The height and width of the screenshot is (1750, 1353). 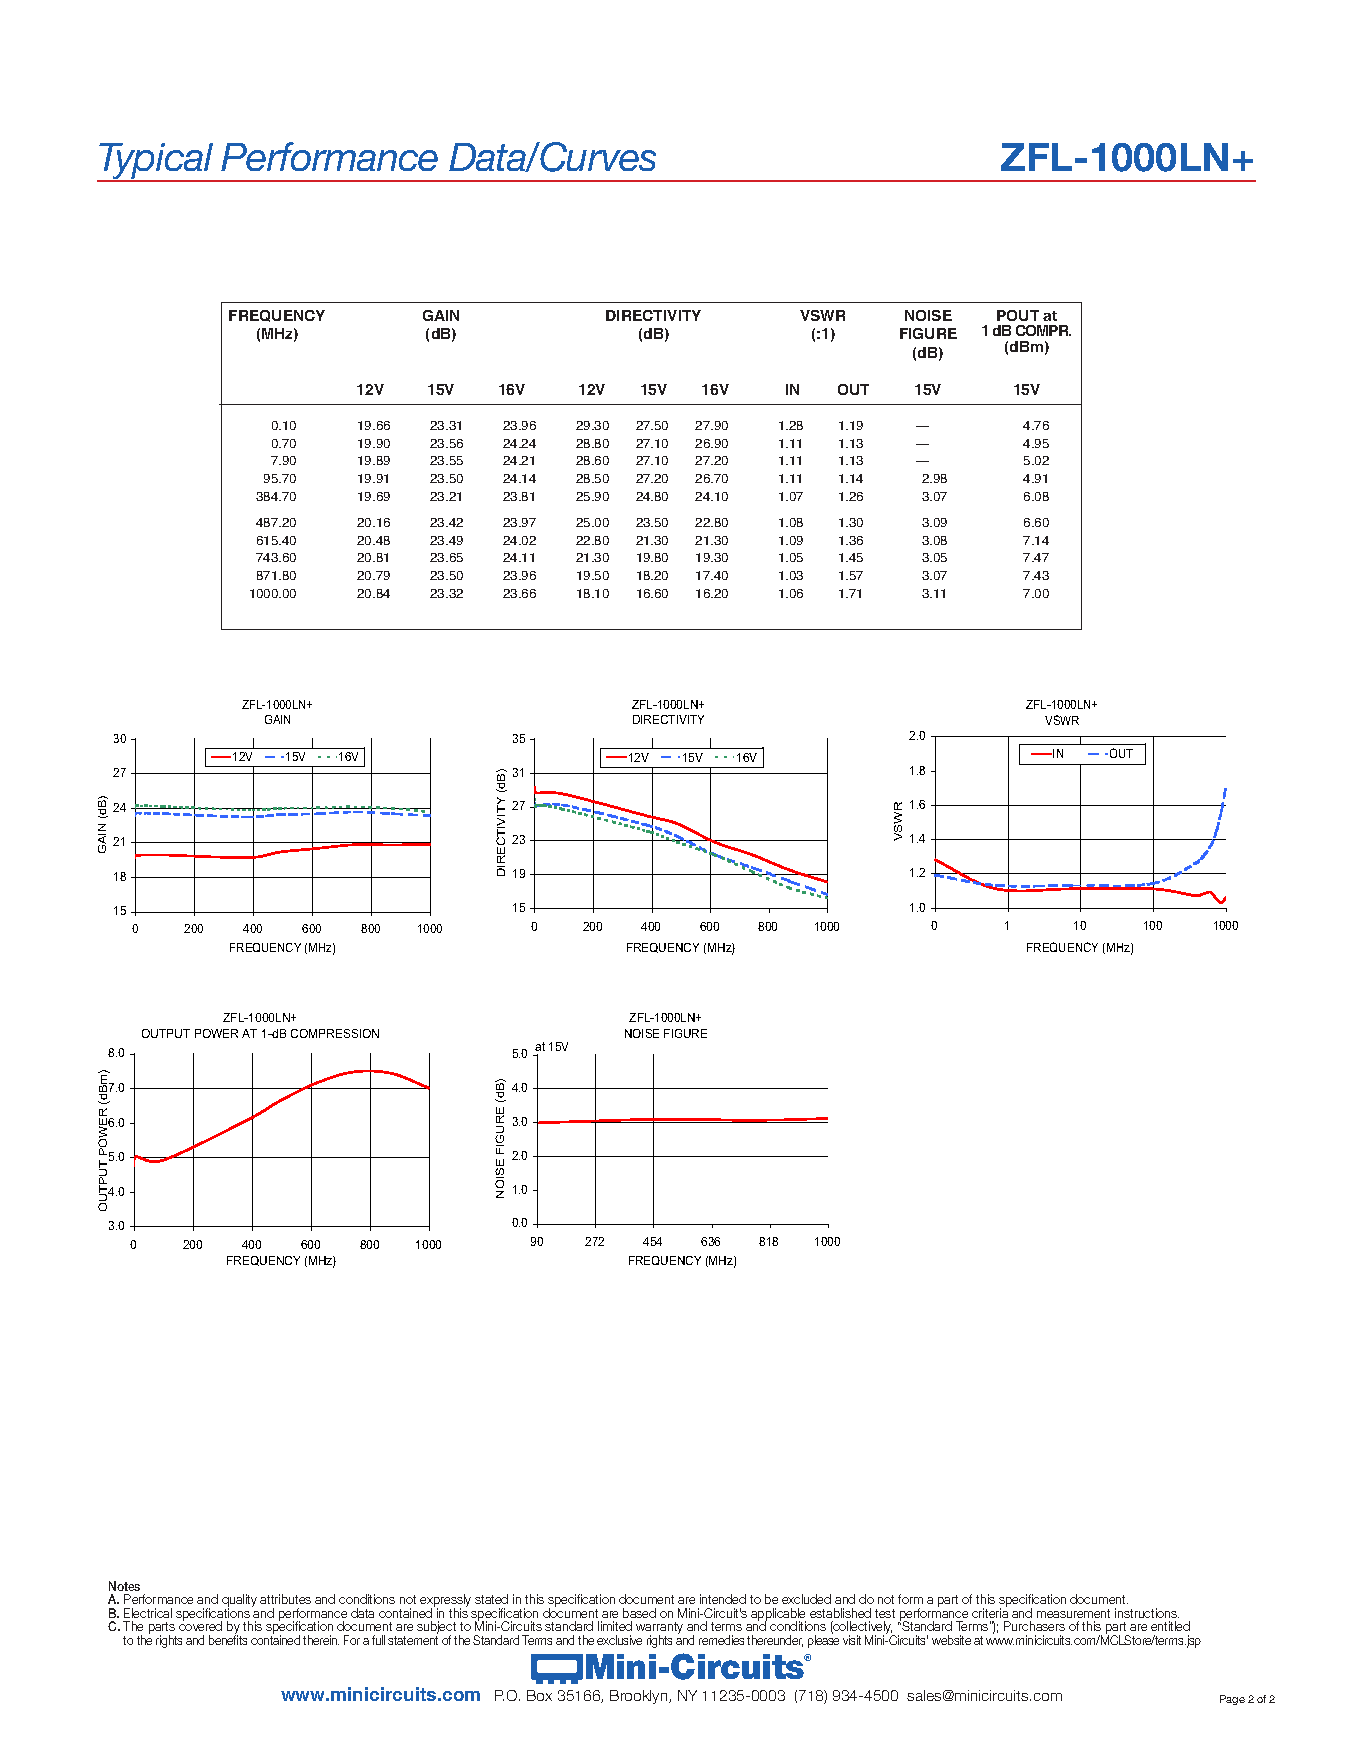 I want to click on excluded, so click(x=806, y=1599).
